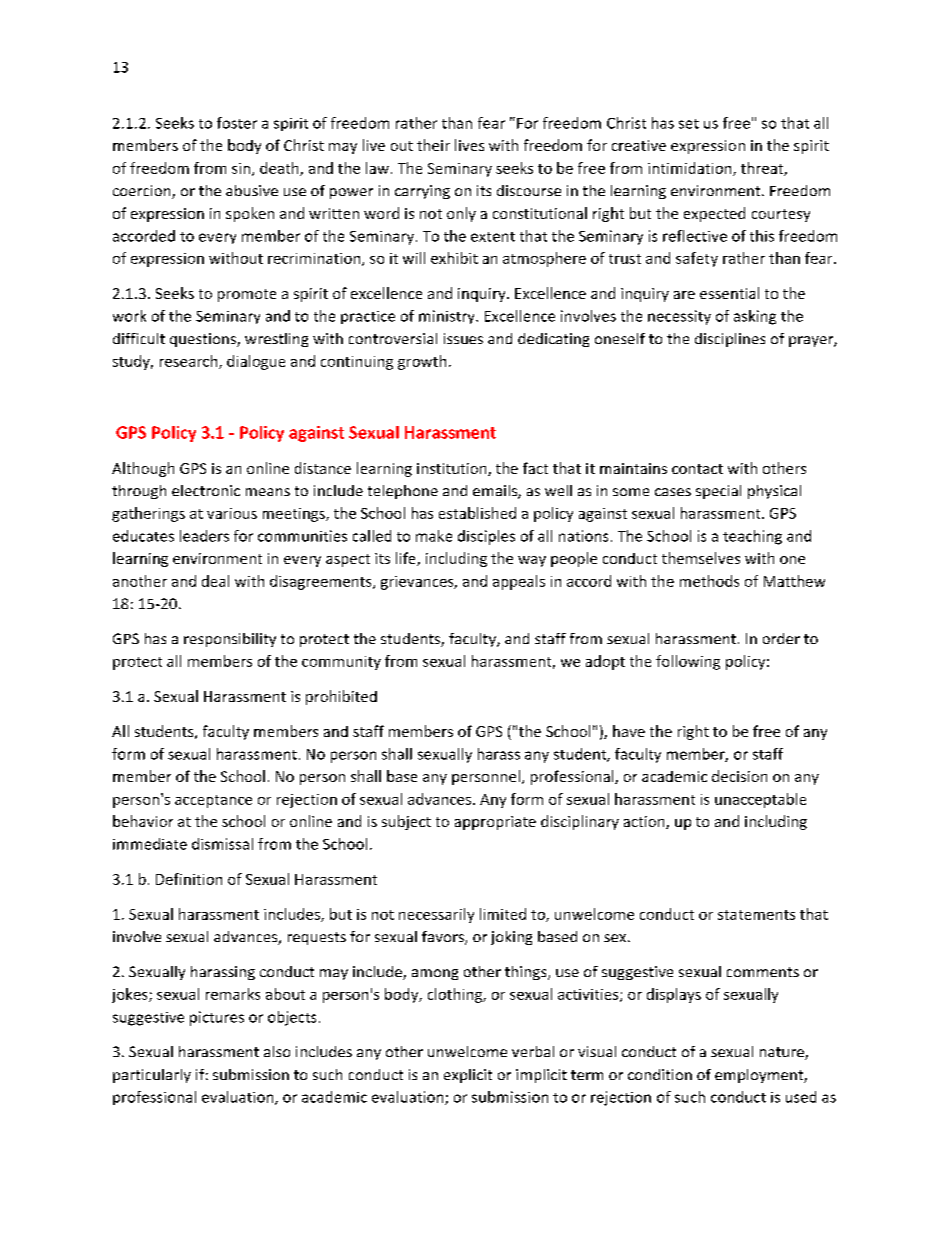 Image resolution: width=952 pixels, height=1233 pixels. I want to click on their, so click(433, 145).
